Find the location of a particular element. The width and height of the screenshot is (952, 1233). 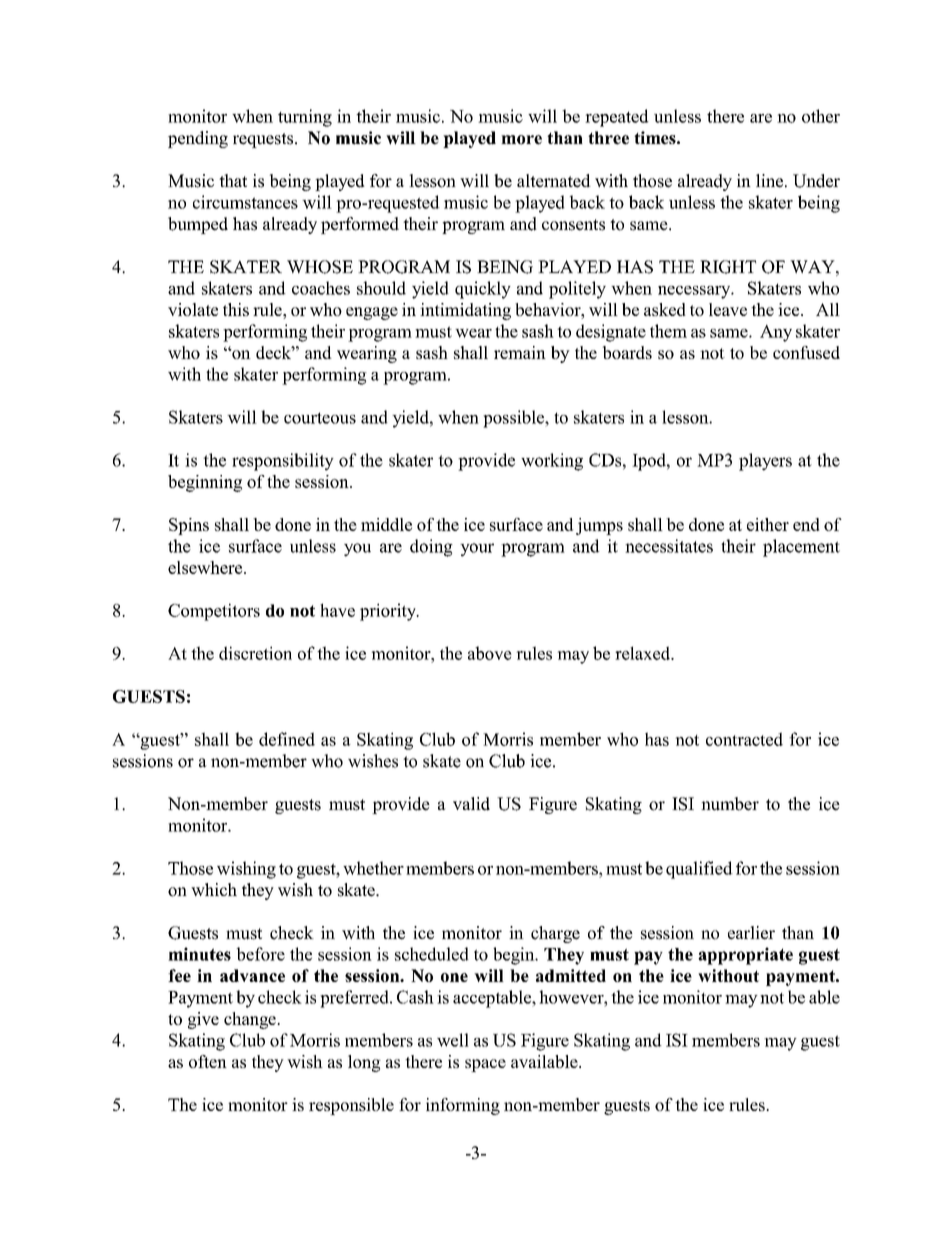

Competitors is located at coordinates (214, 612).
